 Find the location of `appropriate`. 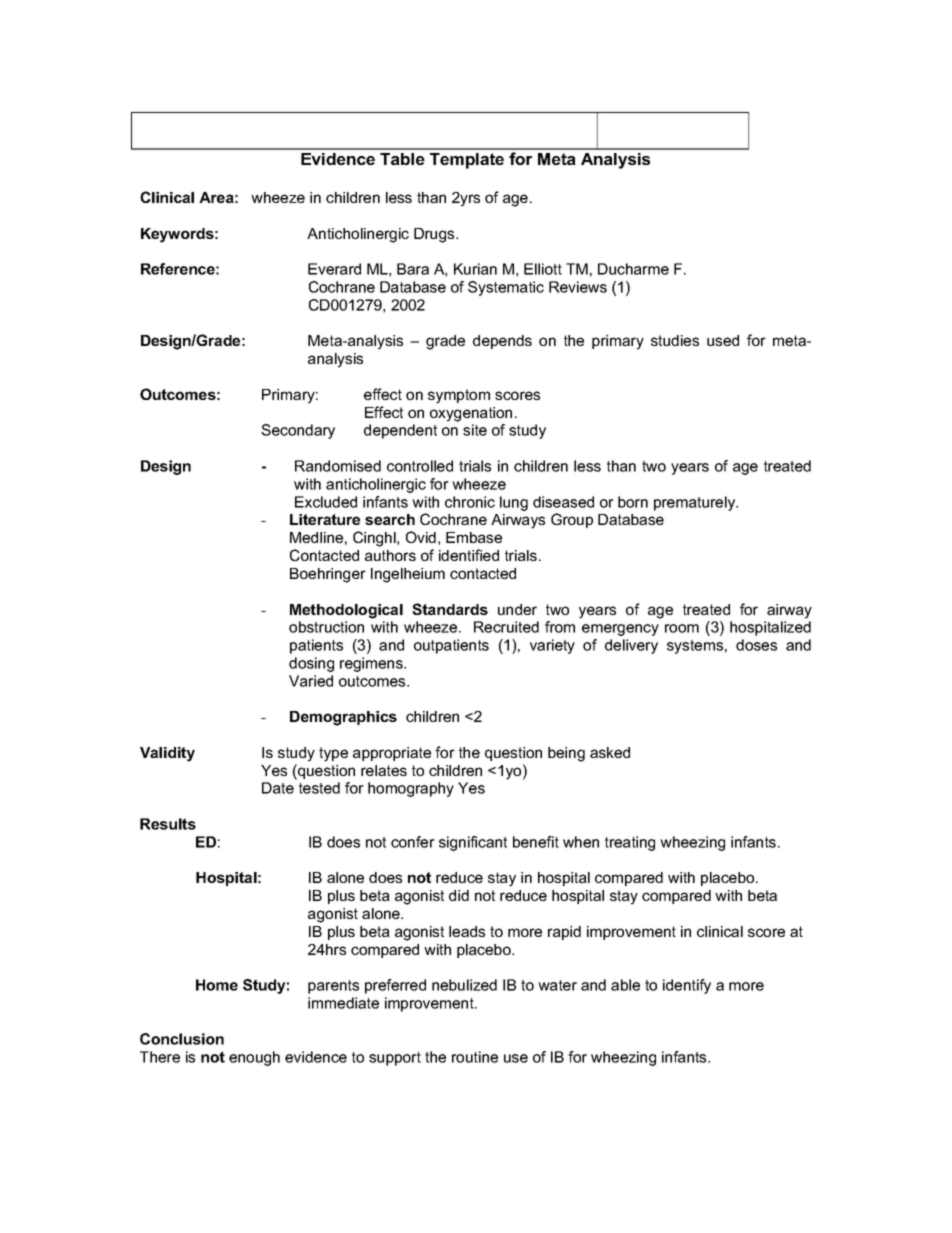

appropriate is located at coordinates (392, 754).
